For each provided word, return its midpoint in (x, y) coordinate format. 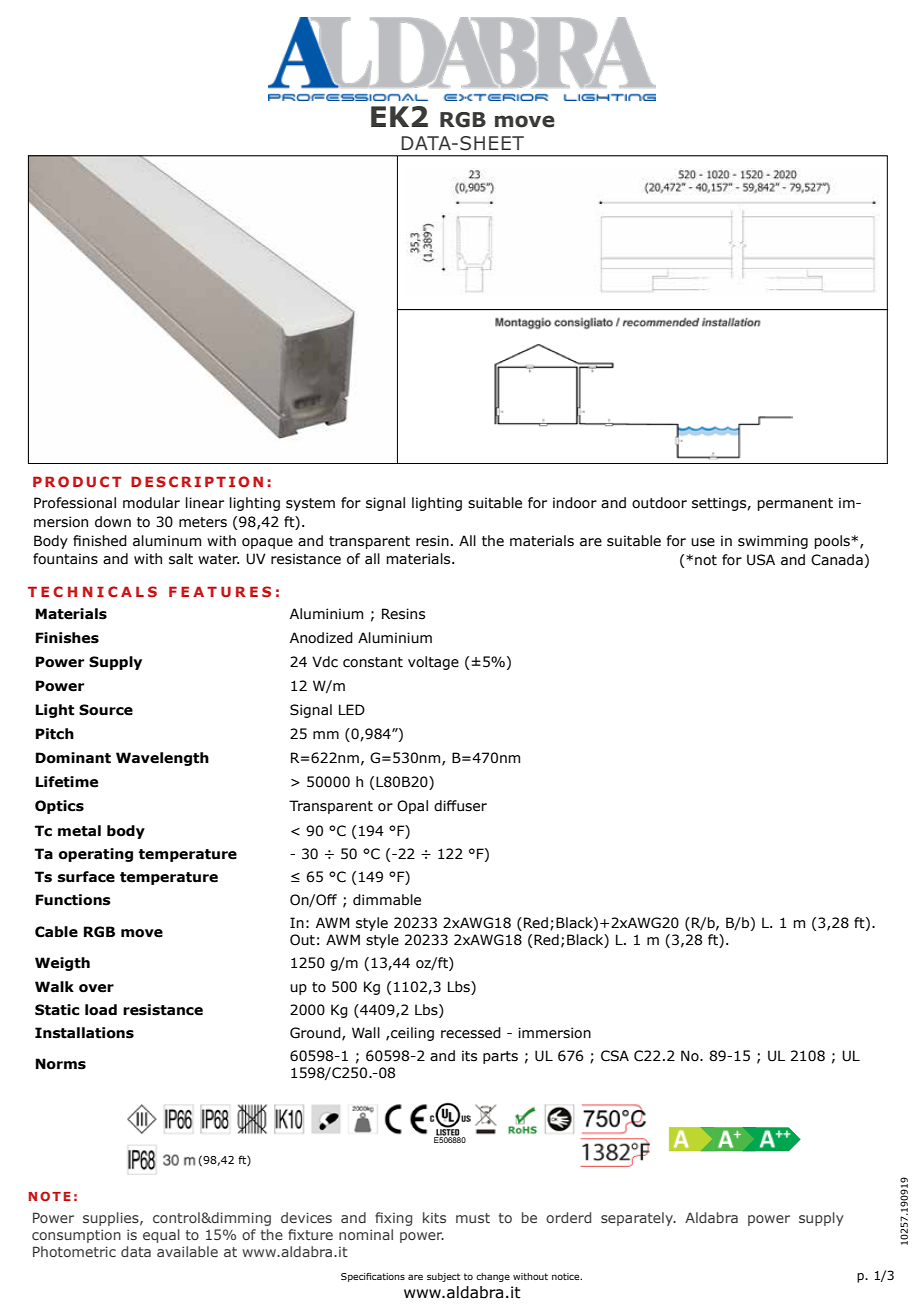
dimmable (387, 900)
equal (161, 1236)
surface (86, 877)
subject (443, 1277)
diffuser (460, 806)
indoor (575, 503)
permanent (795, 504)
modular (151, 503)
